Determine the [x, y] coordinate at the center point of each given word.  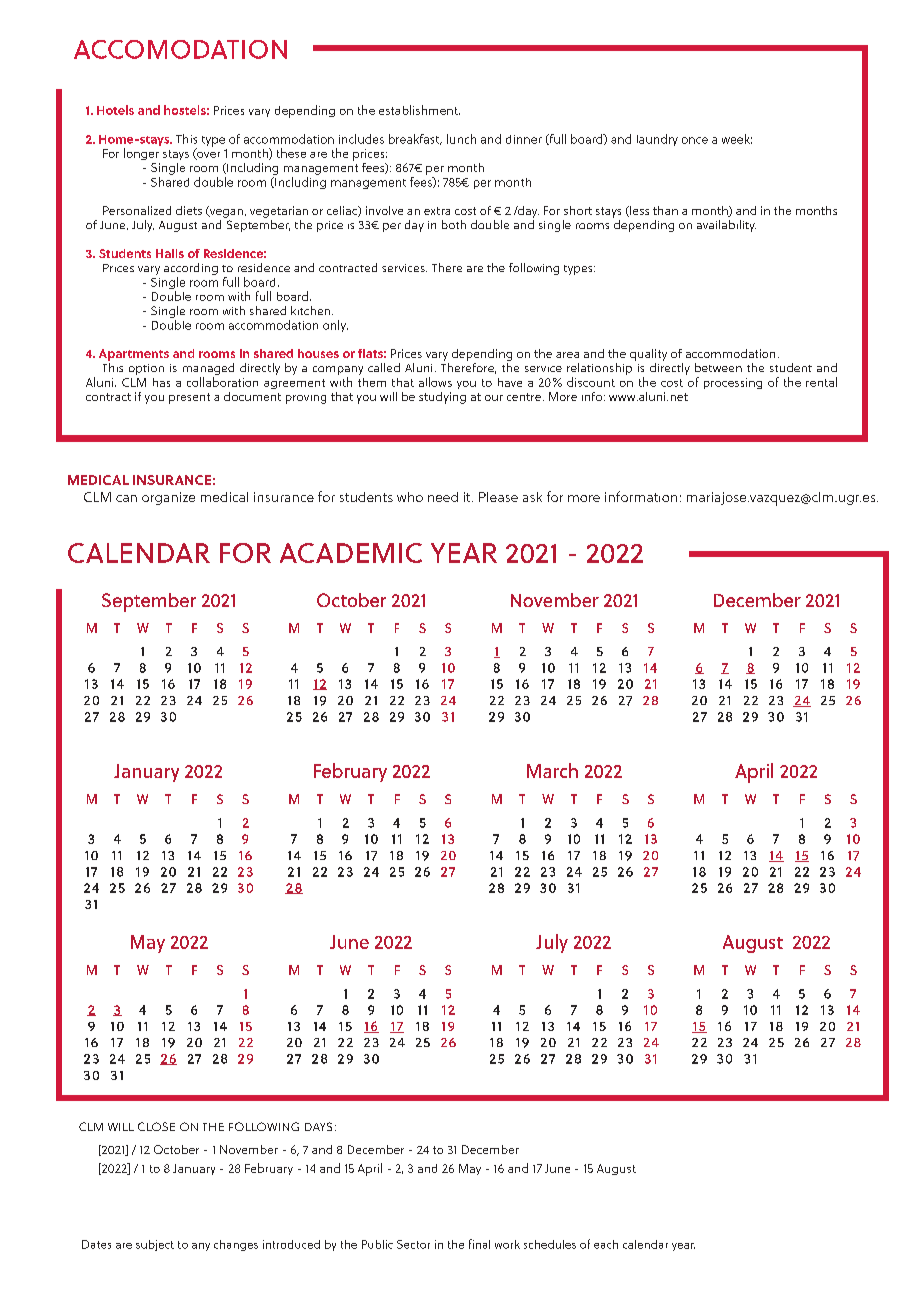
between [718, 367]
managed [208, 370]
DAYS [318, 1126]
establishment [419, 110]
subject [155, 1245]
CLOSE [156, 1126]
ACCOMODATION [180, 49]
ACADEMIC [351, 553]
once [695, 140]
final [479, 1244]
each [606, 1244]
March [552, 770]
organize [168, 498]
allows [435, 382]
